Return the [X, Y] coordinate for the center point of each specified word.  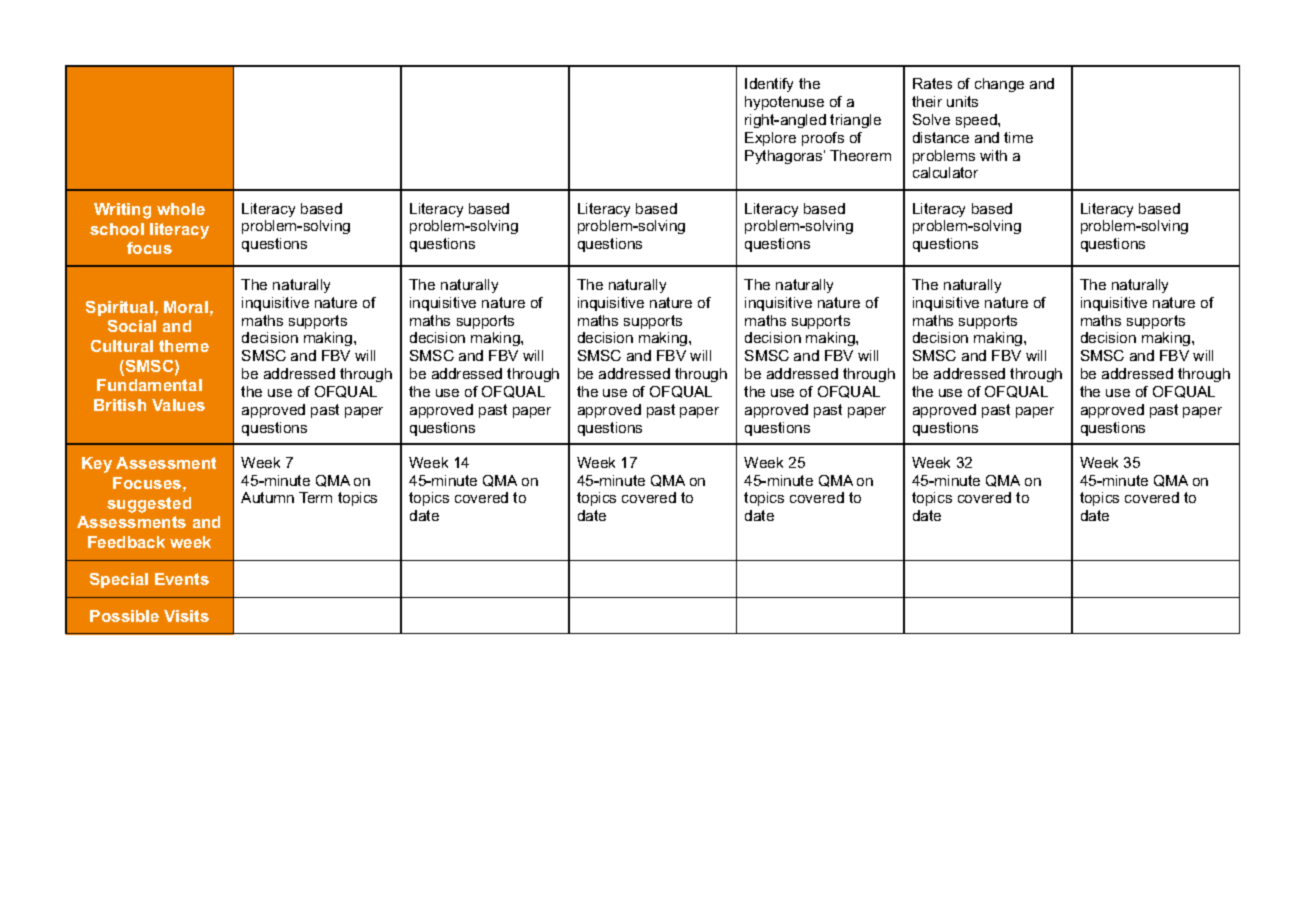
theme [184, 346]
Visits [186, 616]
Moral [186, 307]
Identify [769, 85]
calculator [945, 172]
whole [181, 209]
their [927, 101]
